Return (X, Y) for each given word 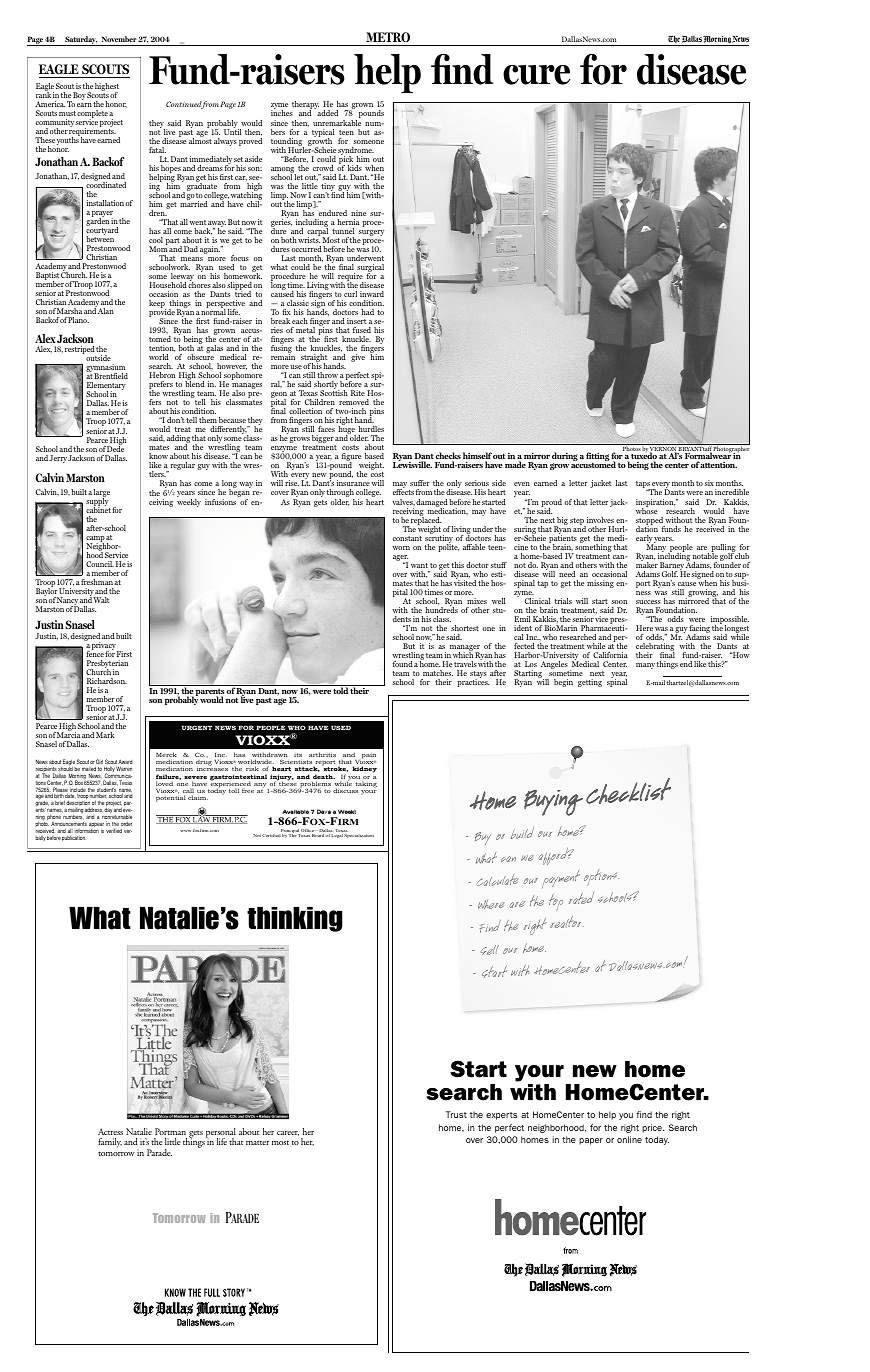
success (648, 602)
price (653, 1128)
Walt (101, 600)
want (419, 565)
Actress (110, 1131)
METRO (388, 39)
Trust (456, 1114)
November (119, 39)
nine (358, 213)
